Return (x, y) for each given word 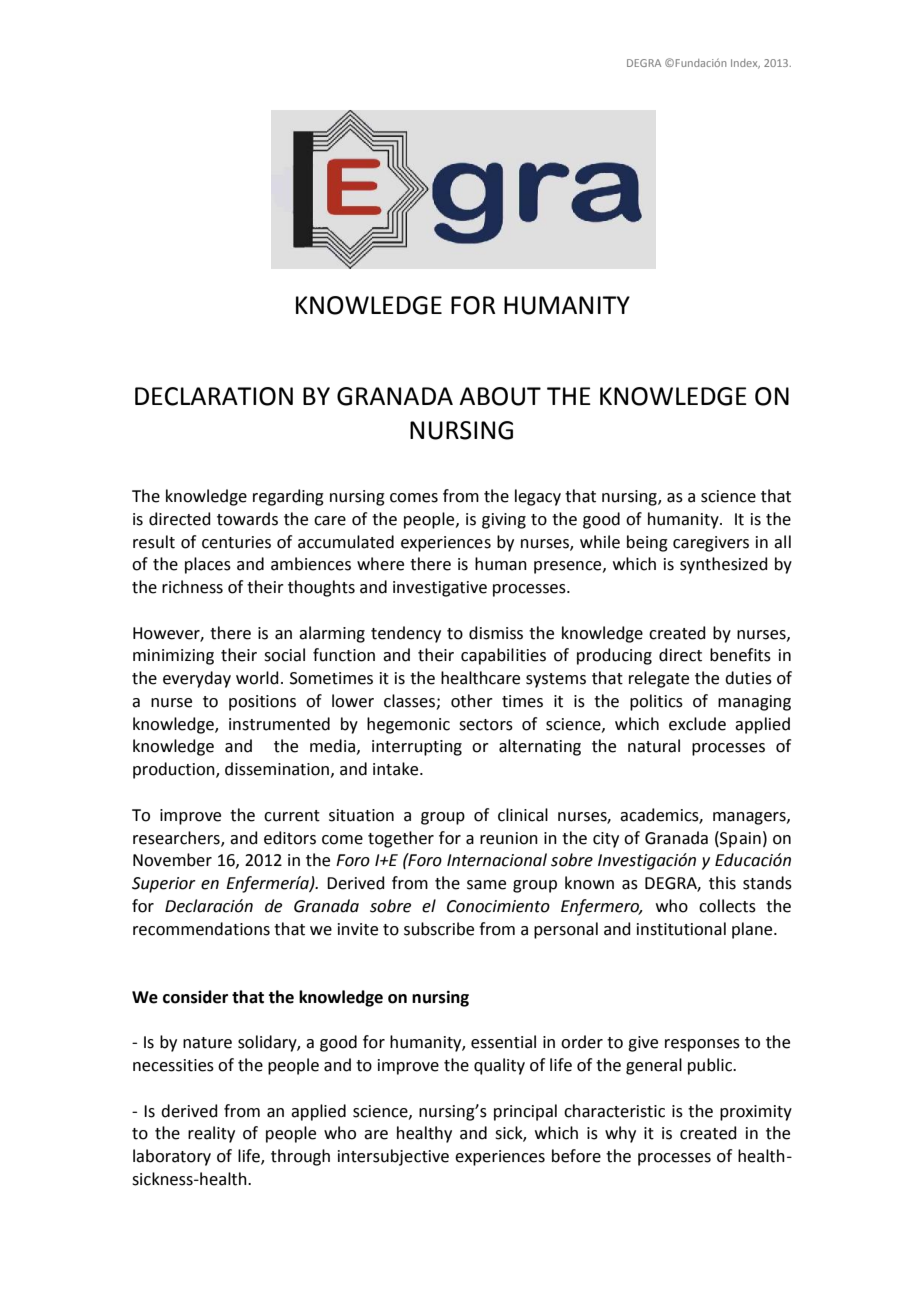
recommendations (201, 929)
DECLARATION (214, 396)
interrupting (417, 748)
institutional (681, 929)
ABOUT (500, 396)
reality (211, 1134)
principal (525, 1112)
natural (654, 746)
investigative (440, 589)
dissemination (277, 769)
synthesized (724, 565)
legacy (538, 497)
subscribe (439, 929)
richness (192, 587)
